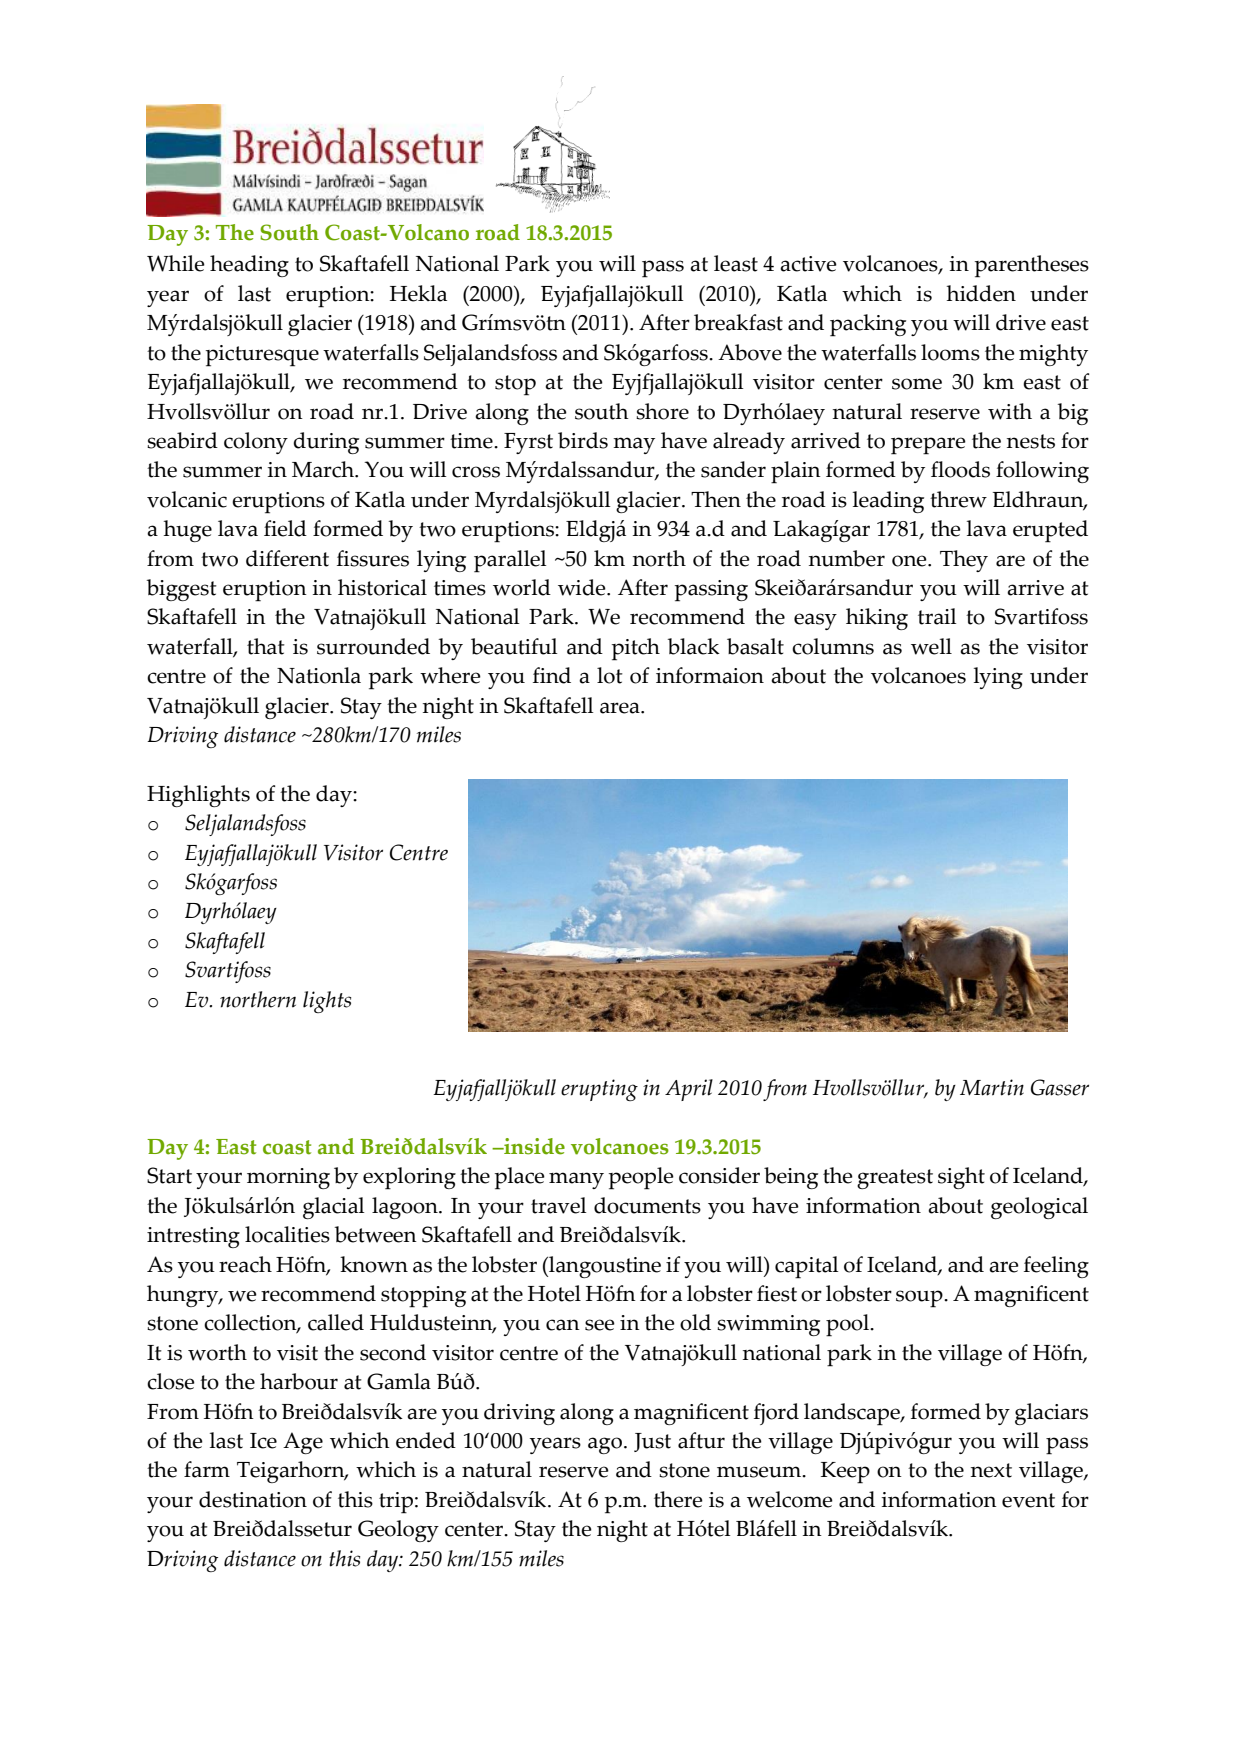 The width and height of the document is (1236, 1748). I want to click on wide, so click(583, 587).
